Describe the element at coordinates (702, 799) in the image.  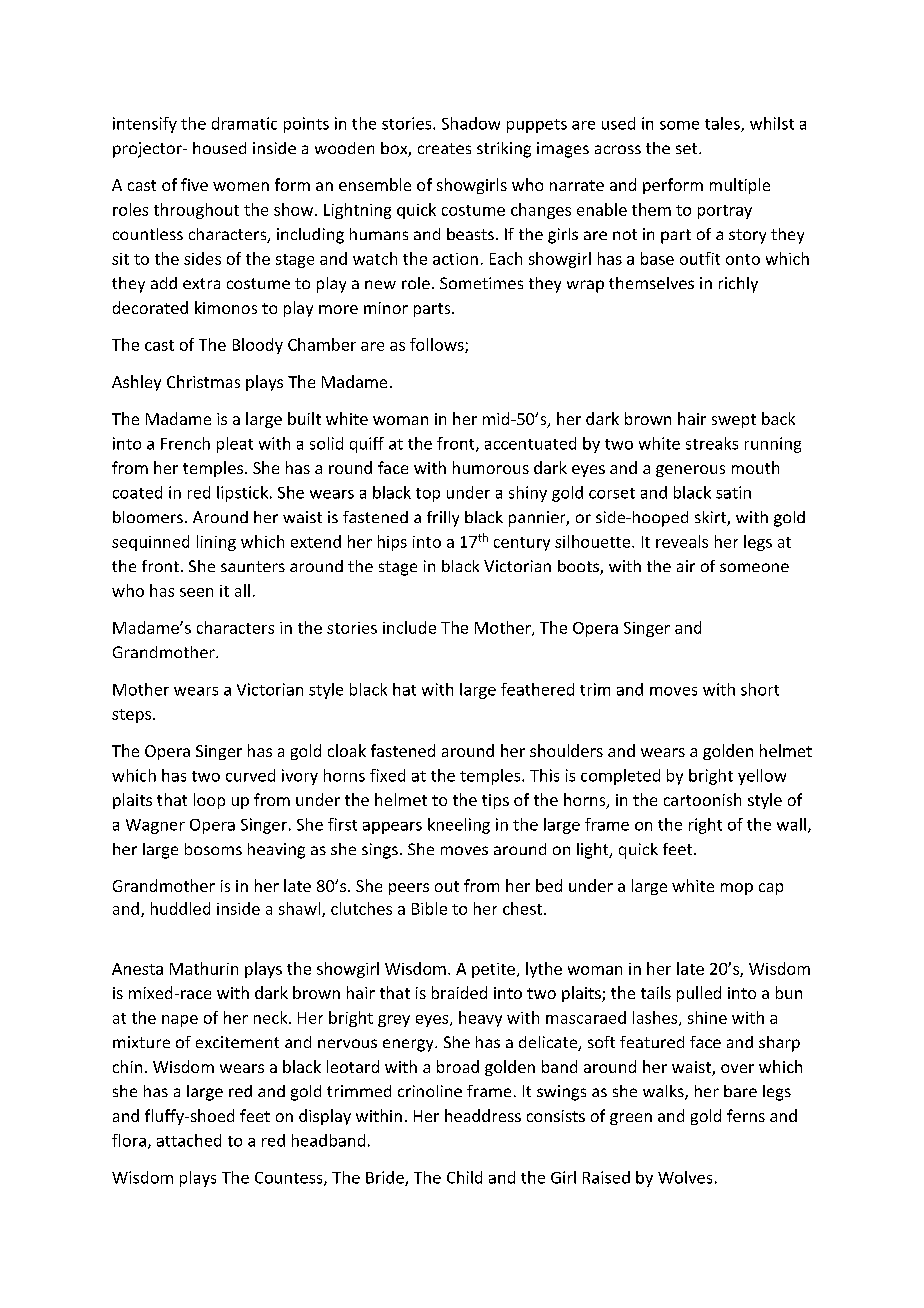
I see `cartoonish` at that location.
